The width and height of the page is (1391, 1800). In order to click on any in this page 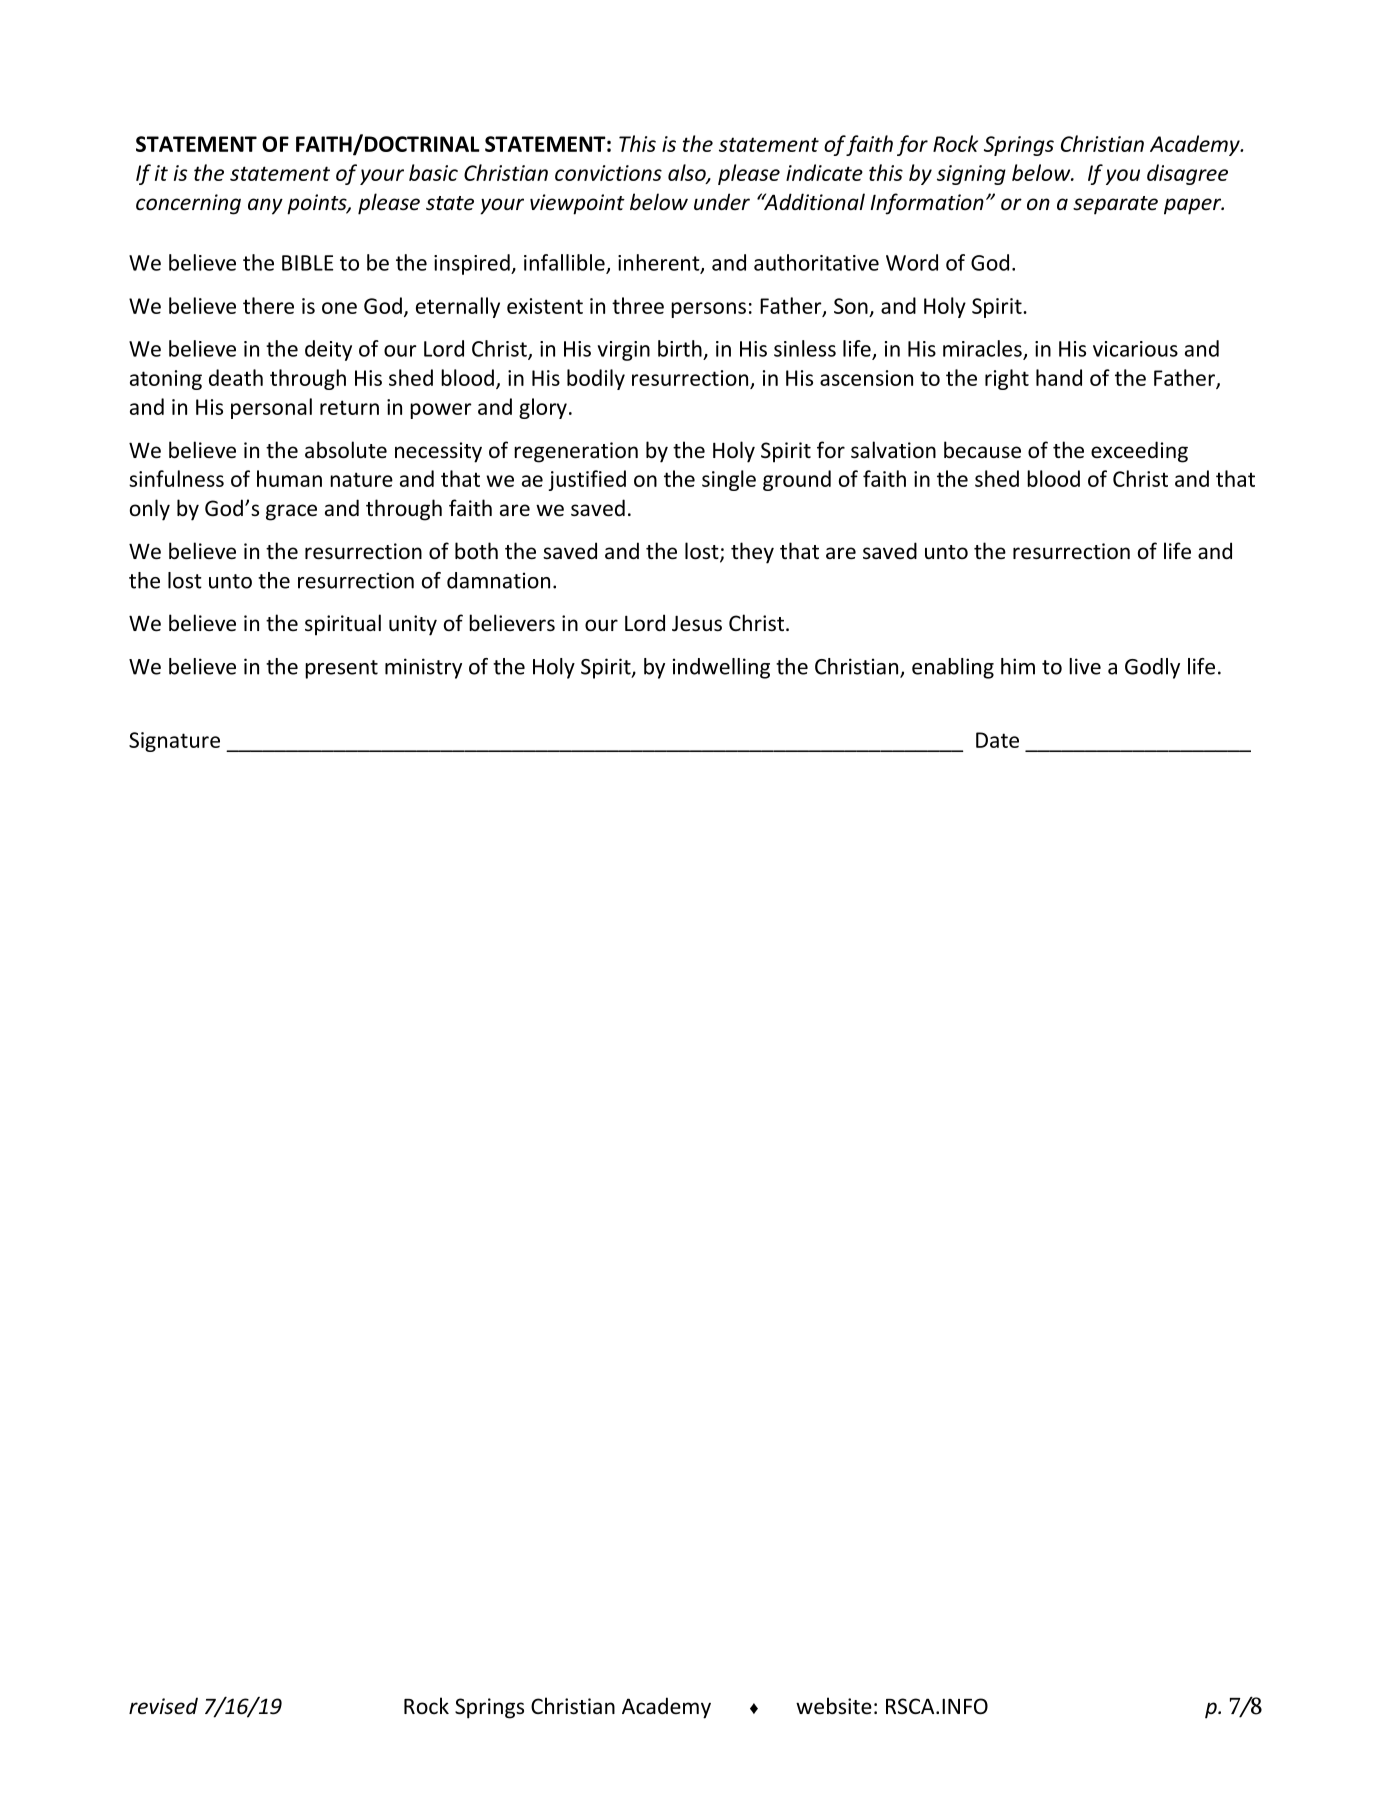, I will do `click(265, 206)`.
